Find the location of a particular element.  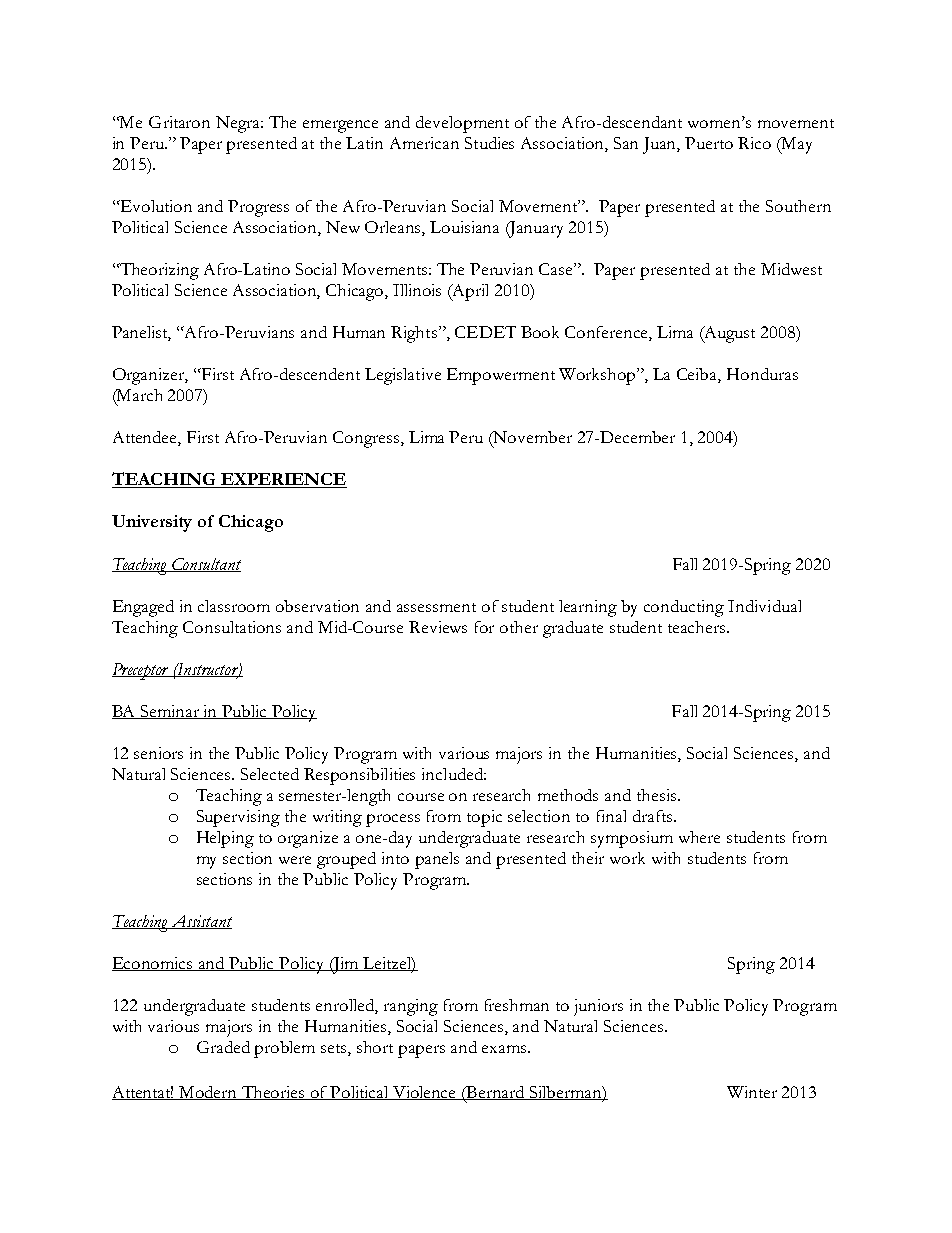

Studies is located at coordinates (489, 143).
